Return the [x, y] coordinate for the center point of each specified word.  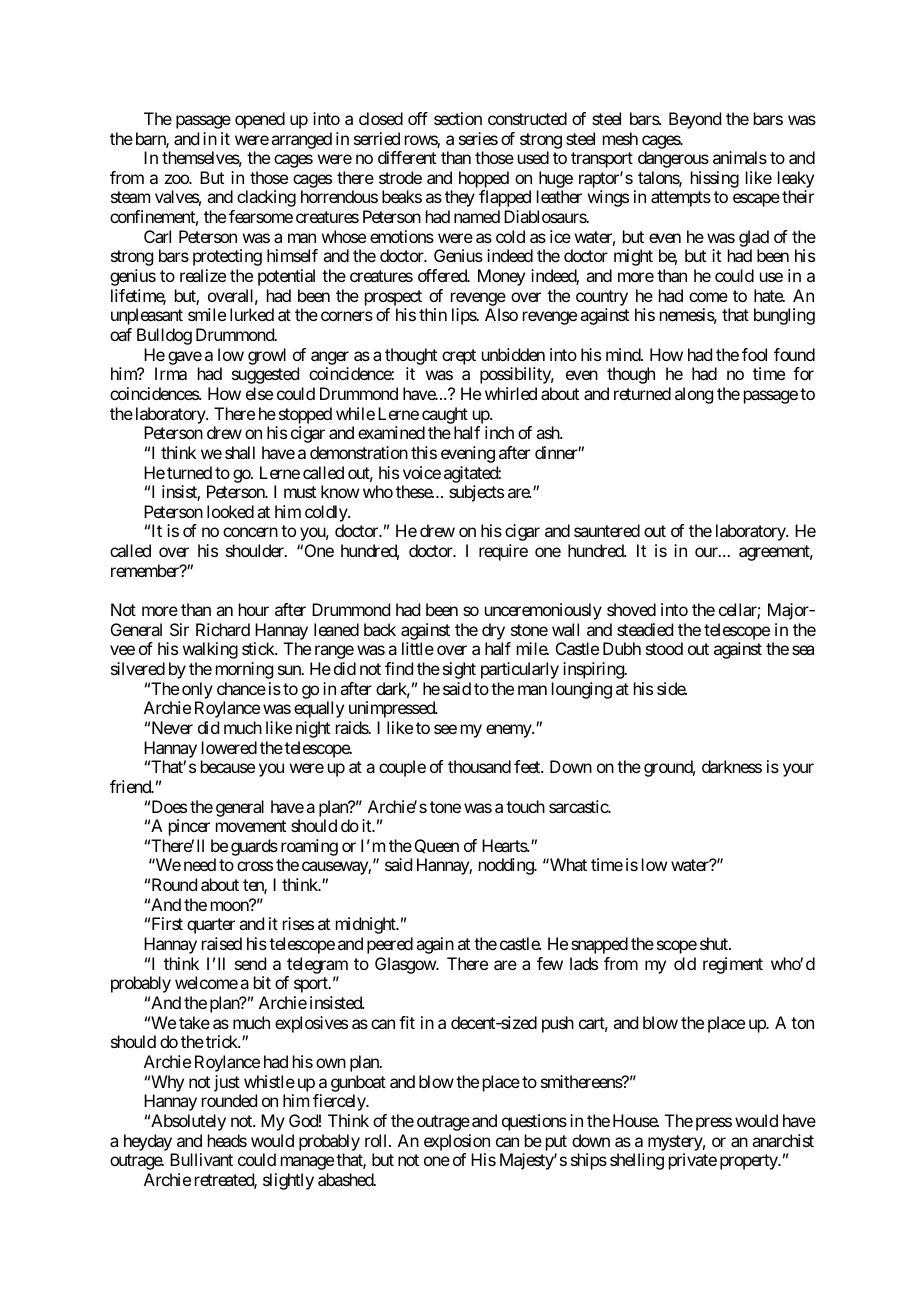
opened [260, 120]
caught [445, 415]
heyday [148, 1142]
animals [740, 157]
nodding [507, 866]
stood [664, 648]
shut [715, 943]
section [458, 118]
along [694, 395]
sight [459, 670]
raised [222, 943]
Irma [171, 373]
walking [210, 650]
